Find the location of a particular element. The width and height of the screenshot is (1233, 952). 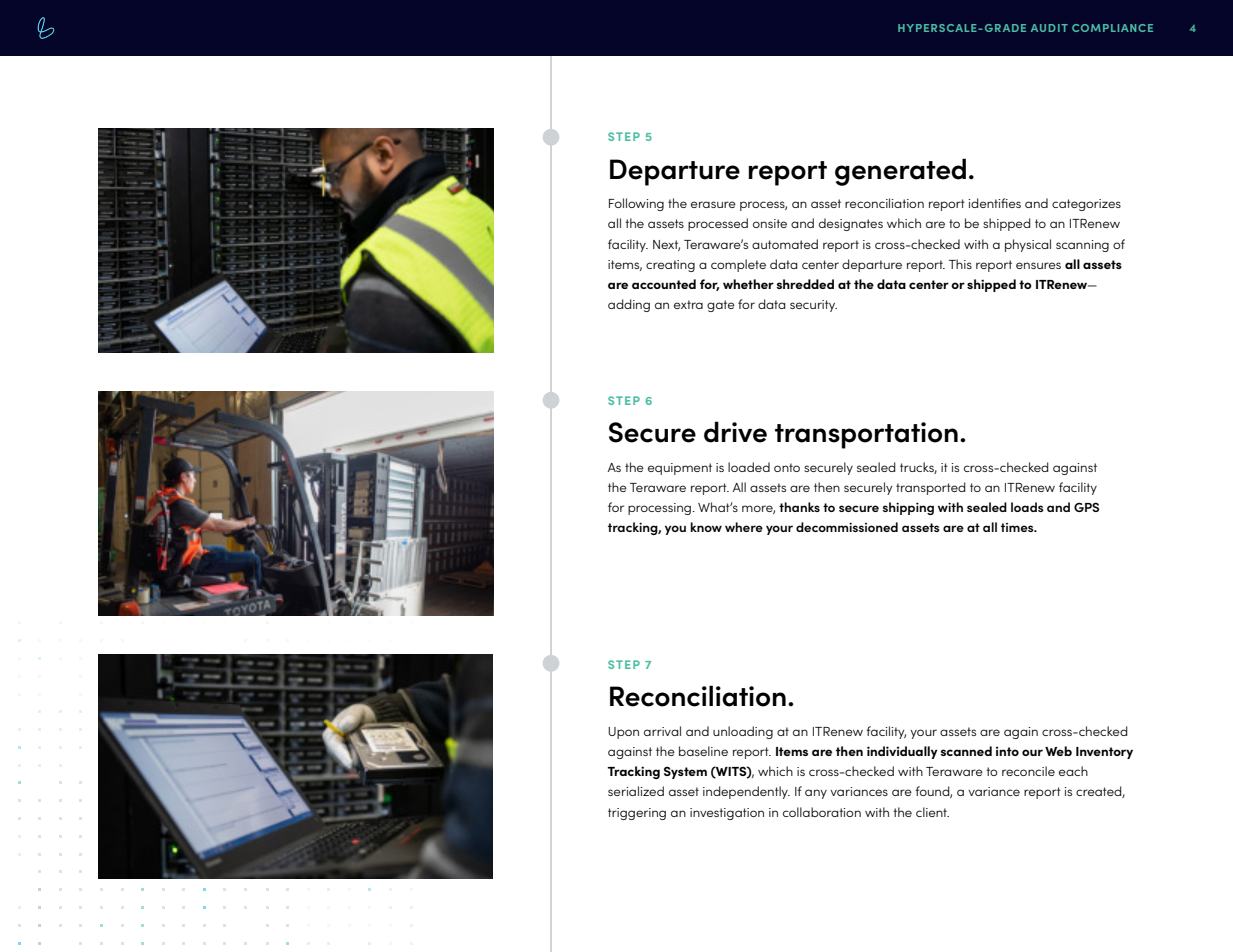

System is located at coordinates (685, 772).
